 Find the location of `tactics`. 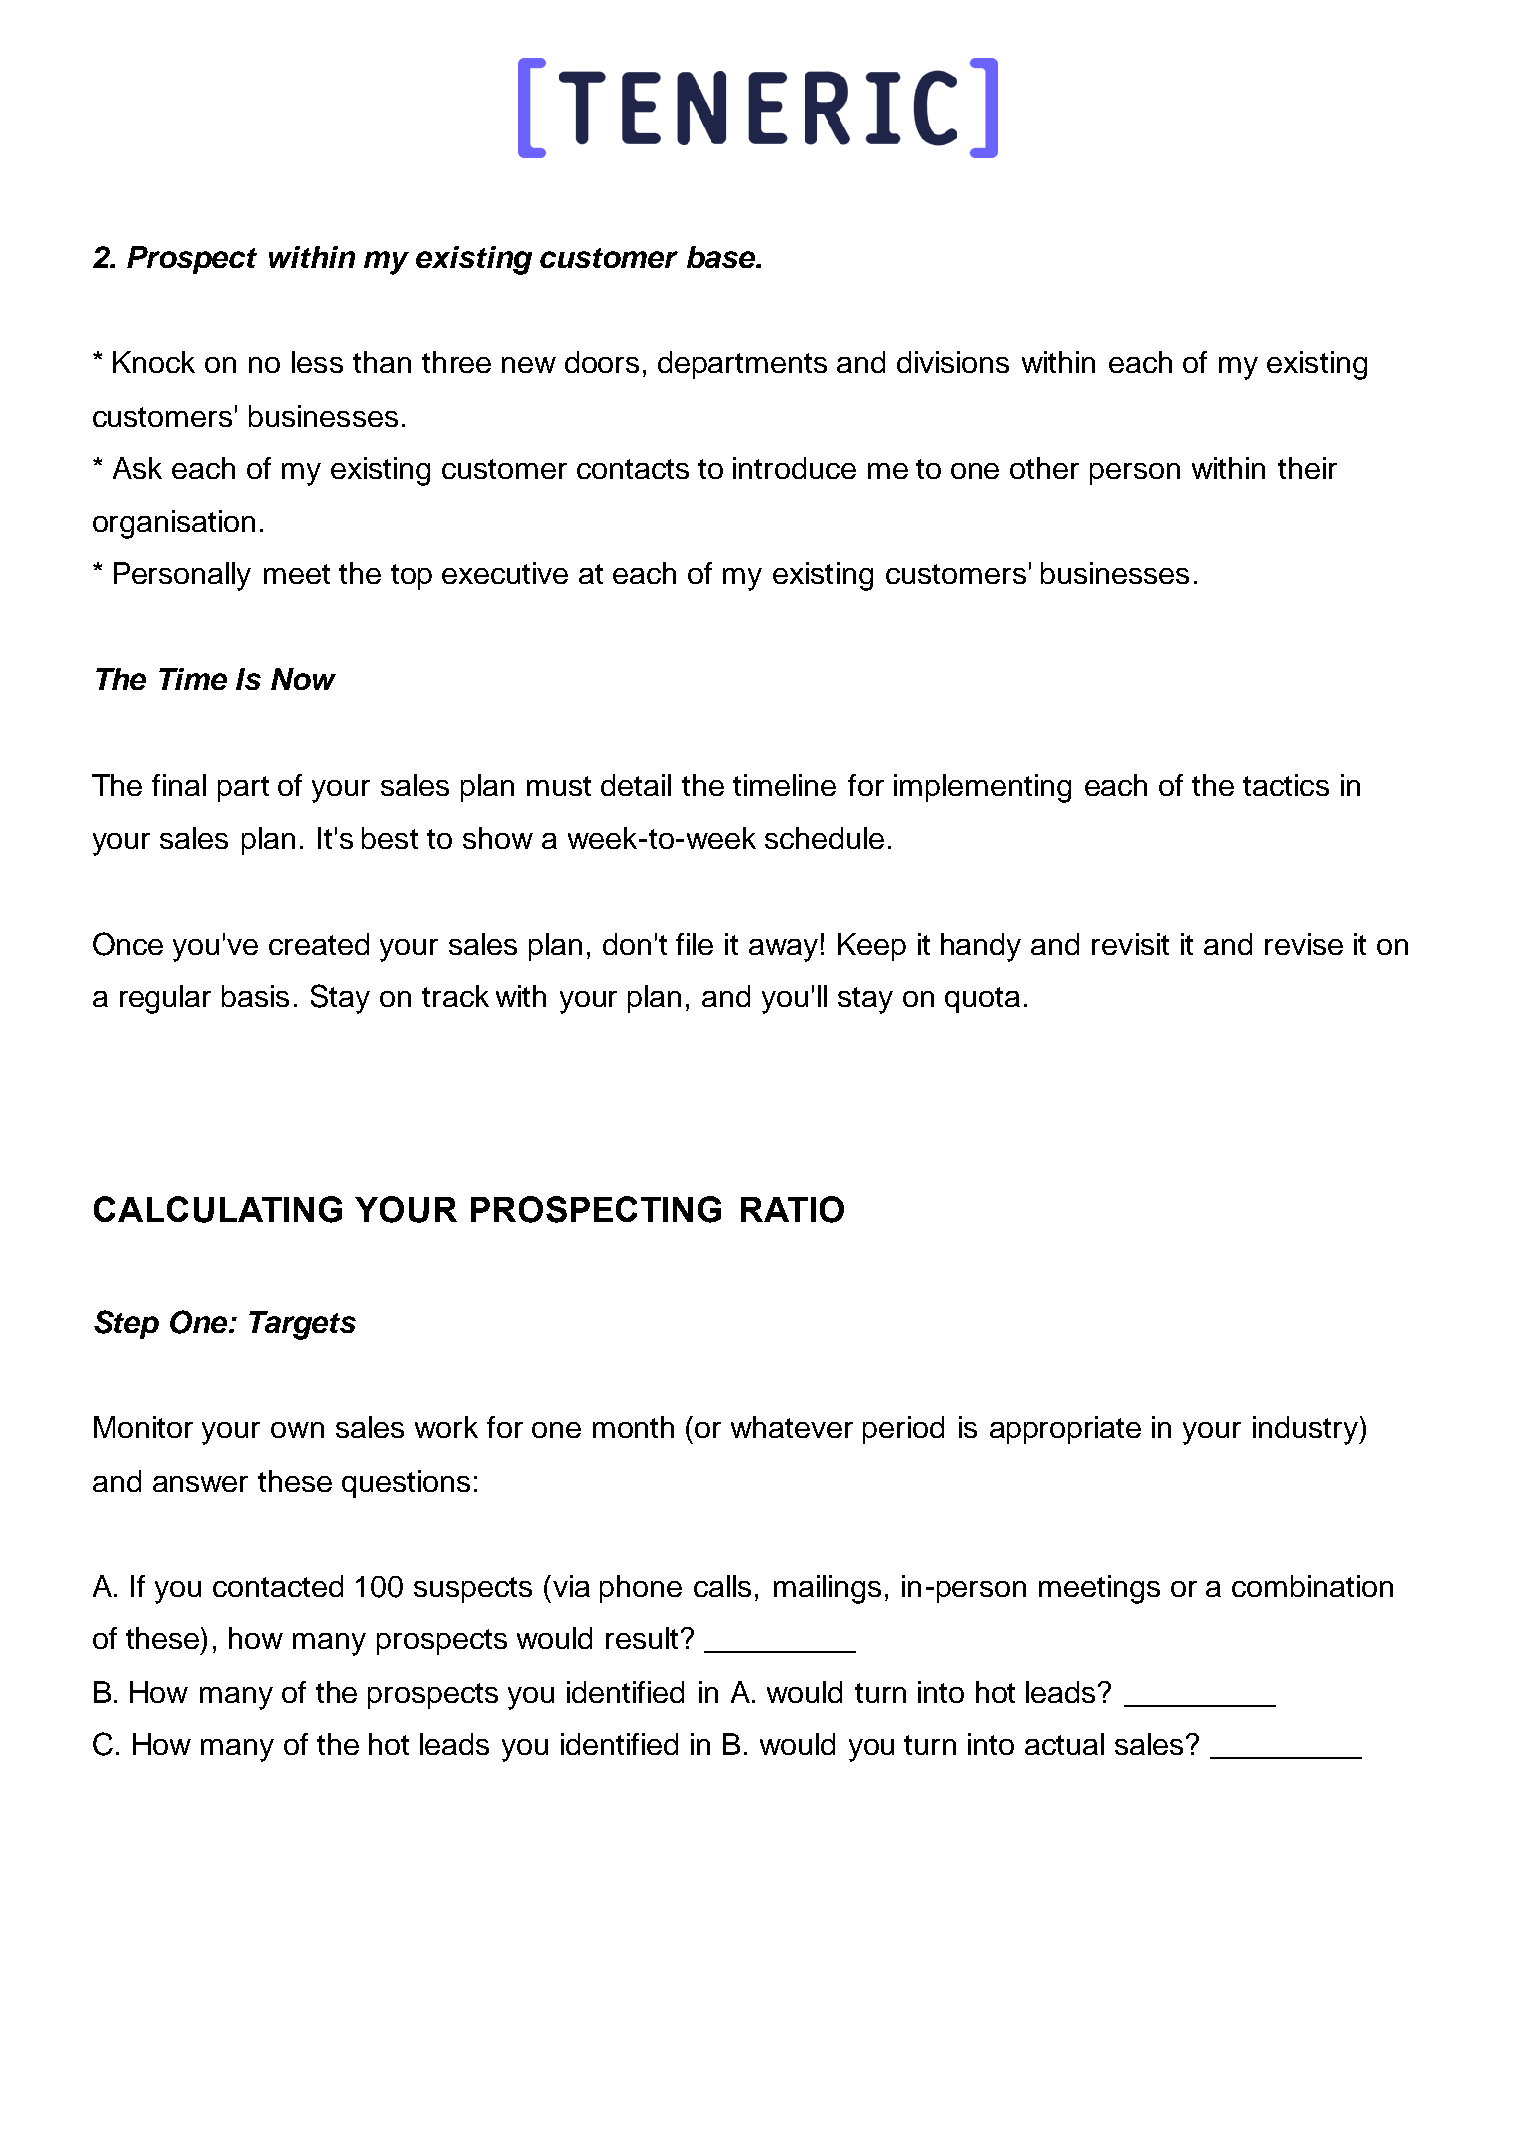

tactics is located at coordinates (1286, 785).
